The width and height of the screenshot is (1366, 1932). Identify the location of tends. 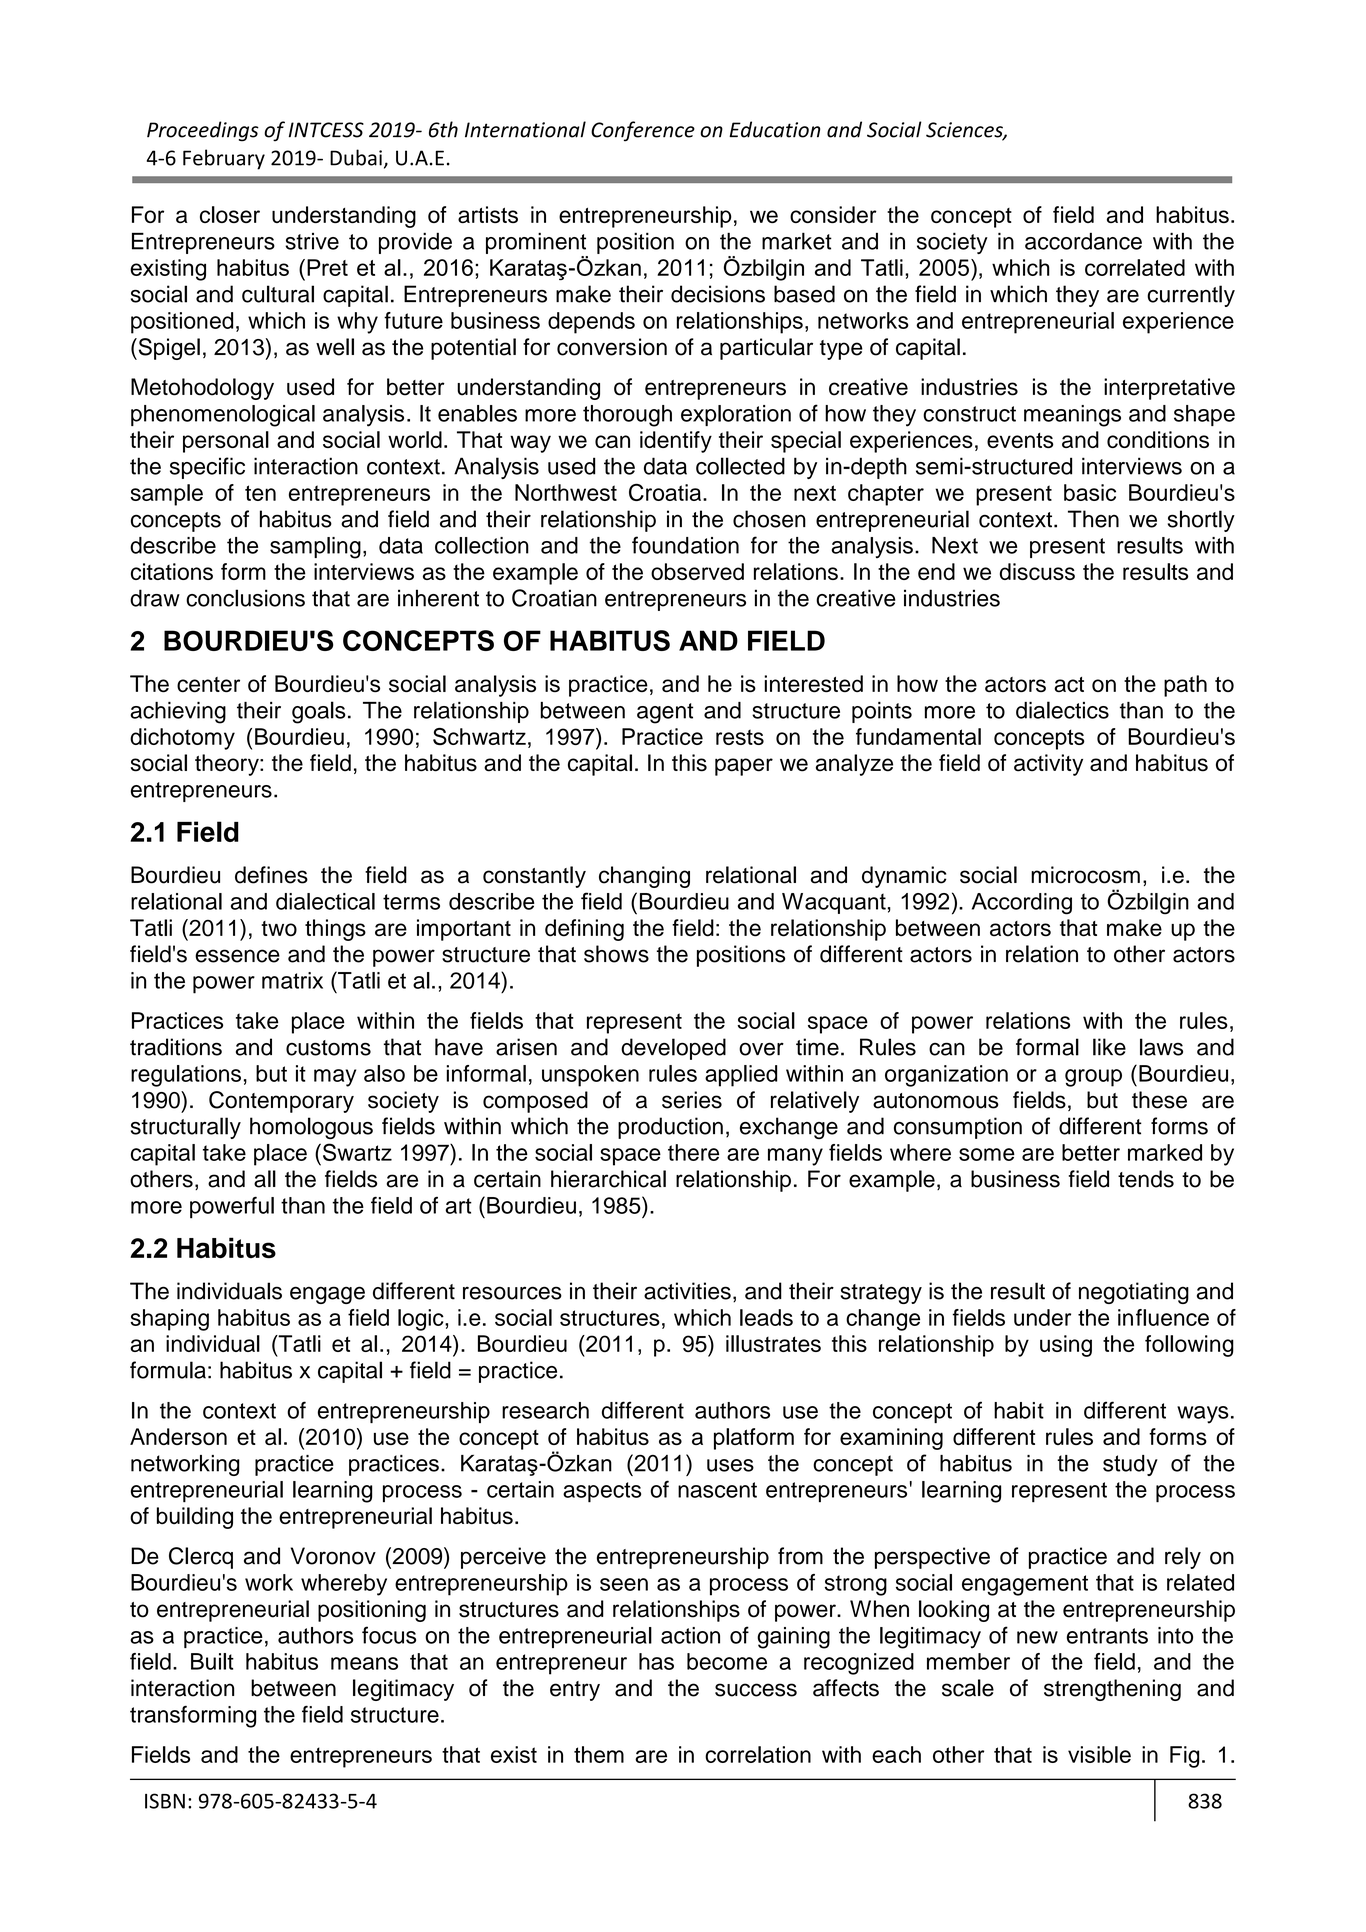
(1146, 1179).
